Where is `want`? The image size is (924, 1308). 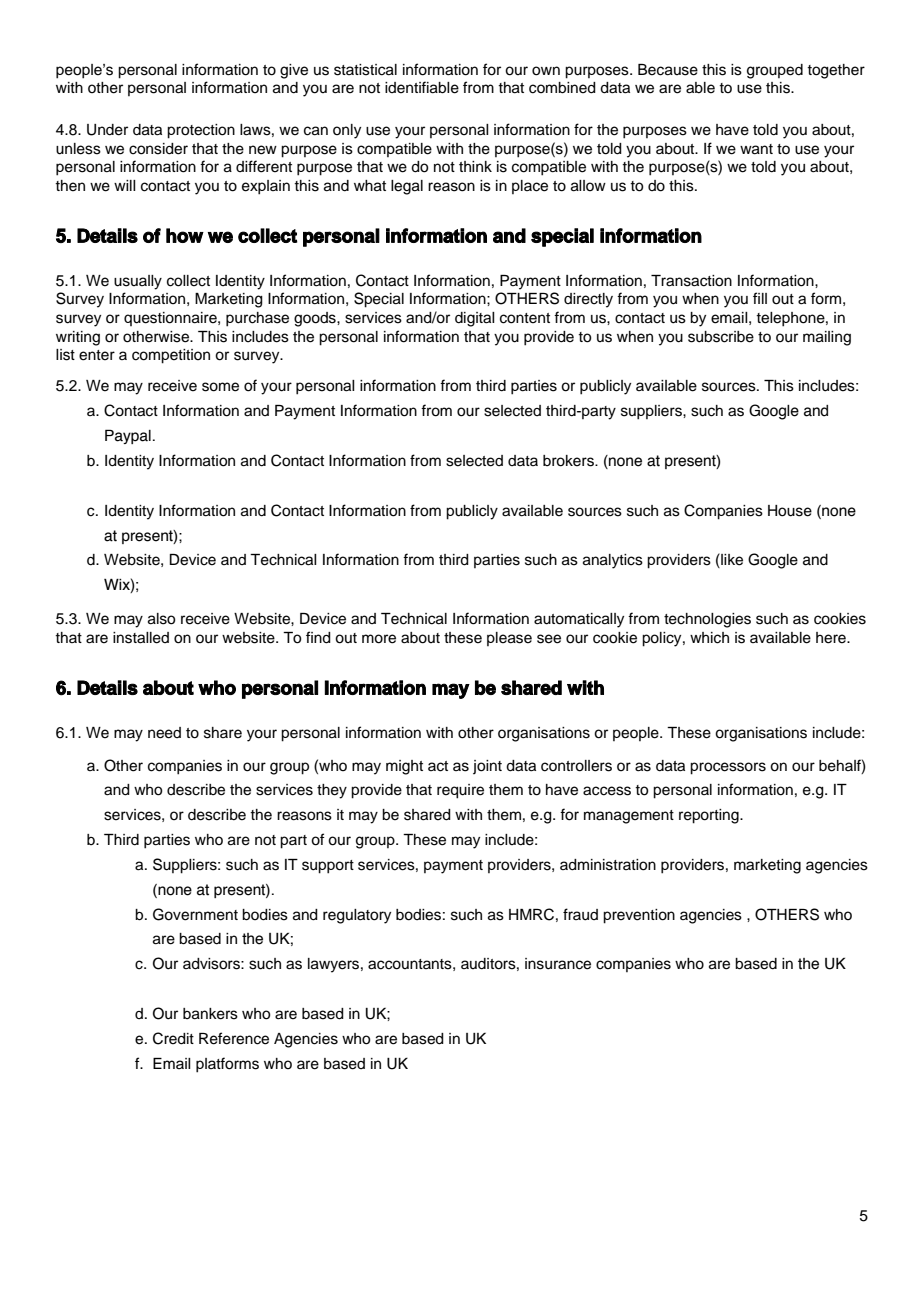 want is located at coordinates (756, 149).
